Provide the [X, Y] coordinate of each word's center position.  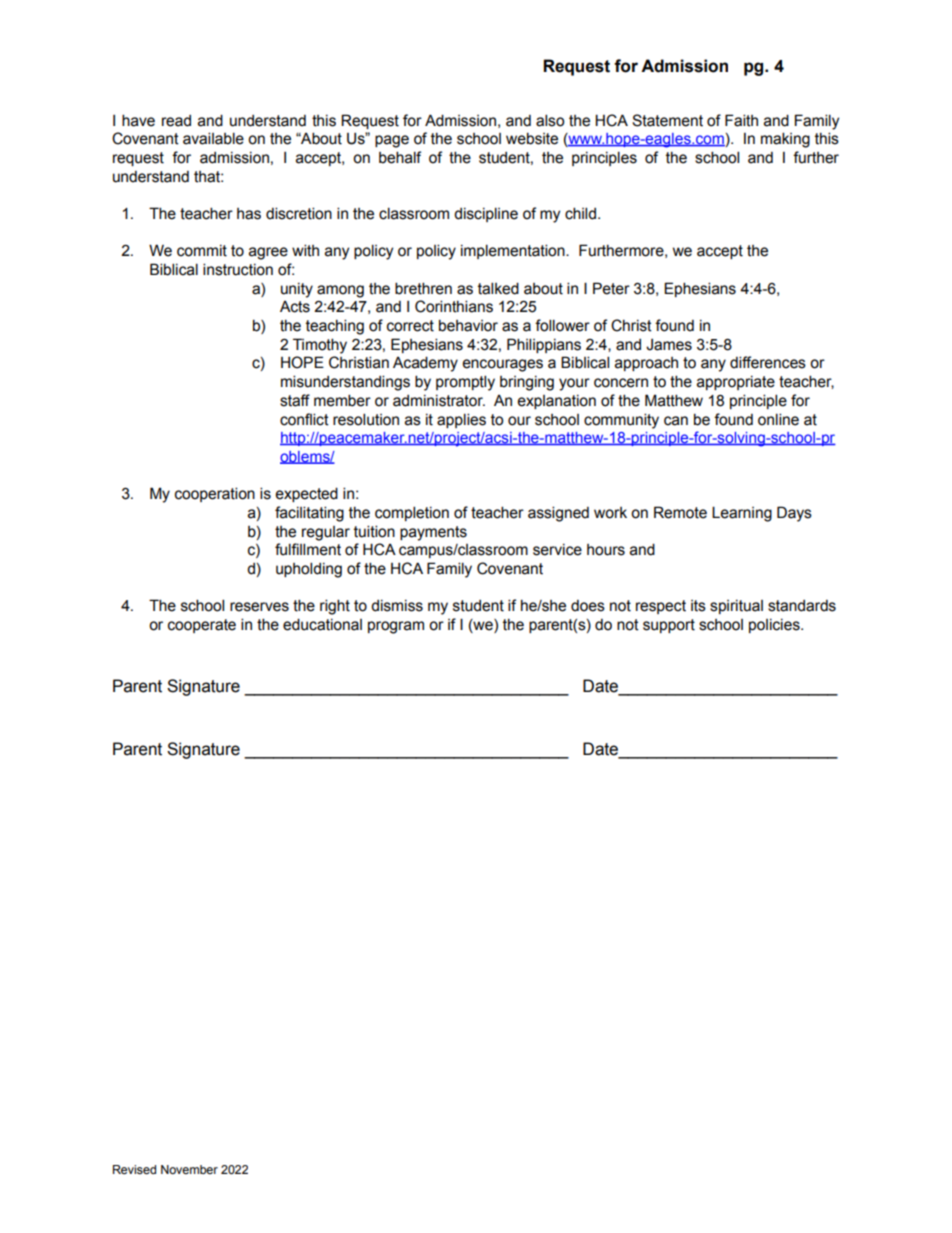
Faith [741, 120]
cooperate [202, 626]
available [213, 138]
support [669, 626]
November [189, 1169]
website [532, 138]
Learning [742, 514]
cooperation [215, 494]
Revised [134, 1169]
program [396, 627]
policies [775, 626]
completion [412, 513]
